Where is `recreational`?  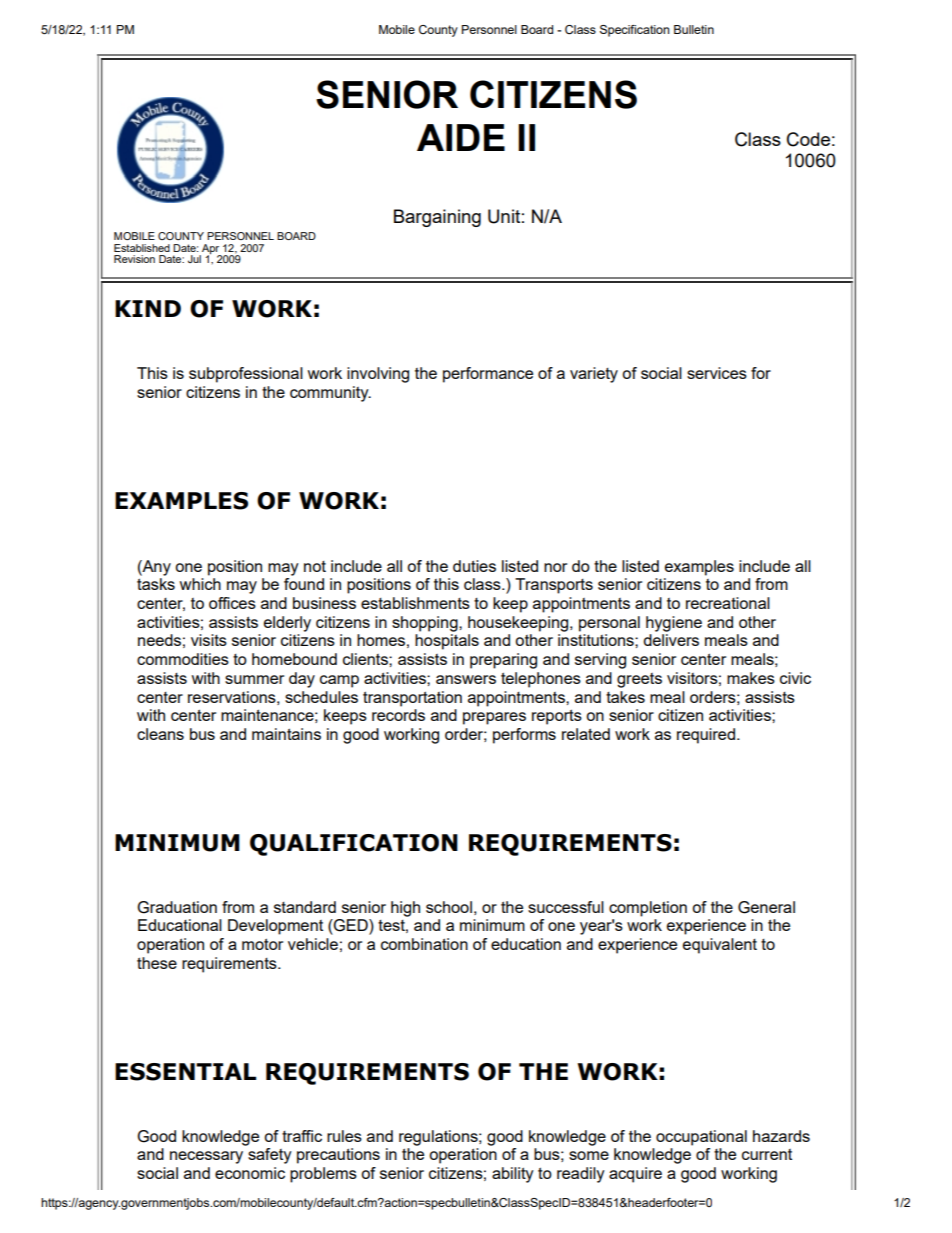 recreational is located at coordinates (728, 603).
